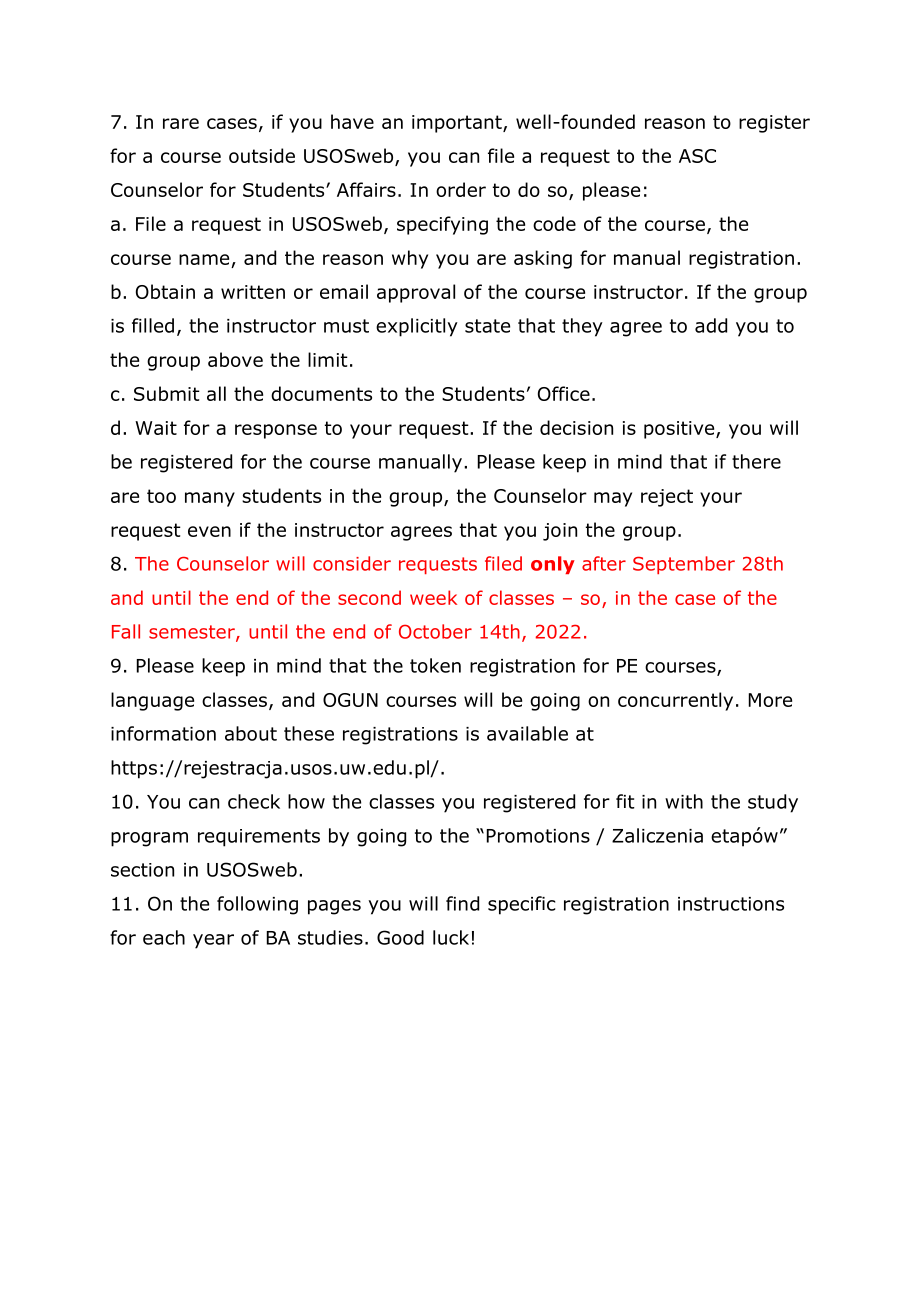  What do you see at coordinates (458, 124) in the image?
I see `important` at bounding box center [458, 124].
